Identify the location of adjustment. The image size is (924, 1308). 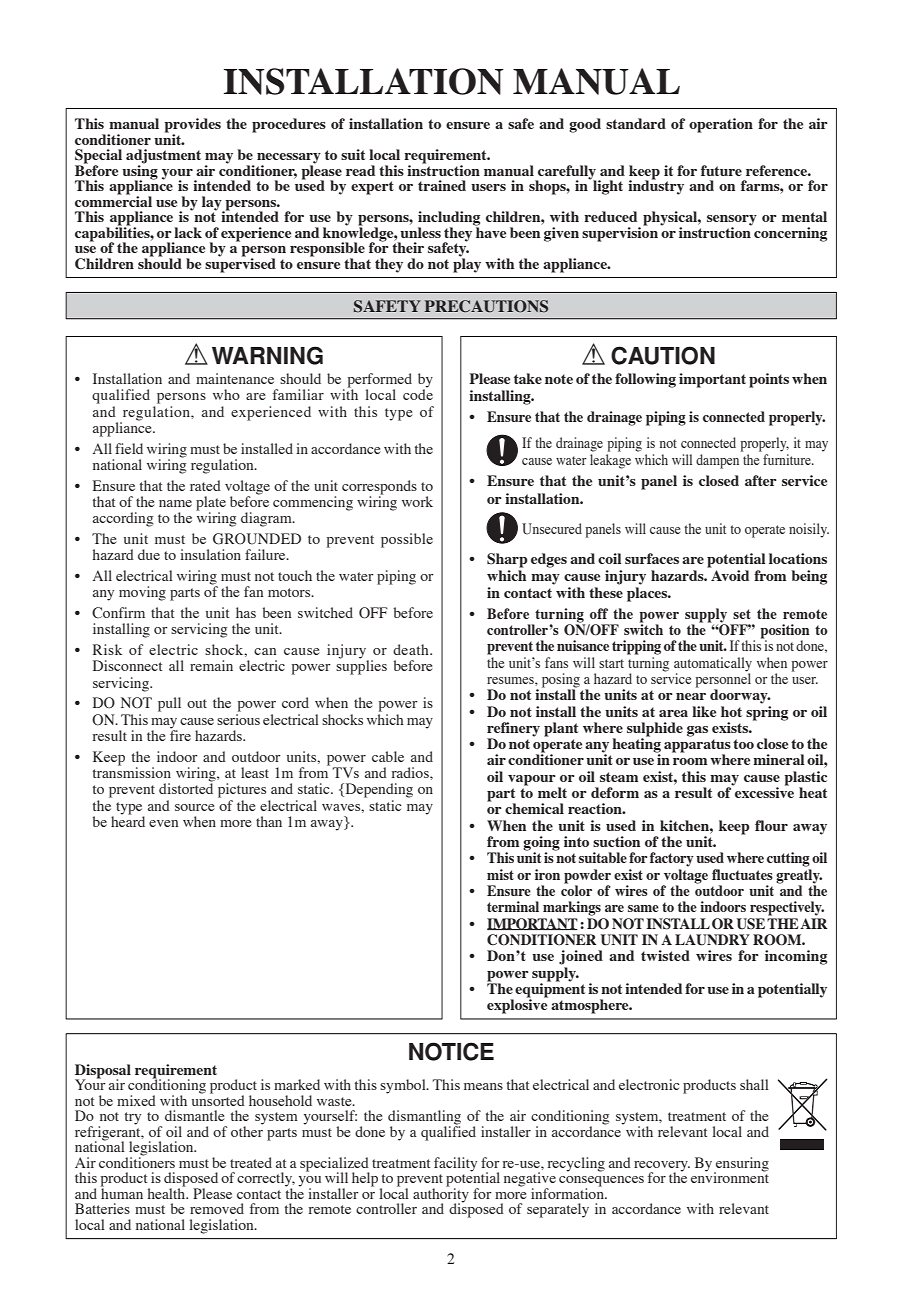
(163, 157).
